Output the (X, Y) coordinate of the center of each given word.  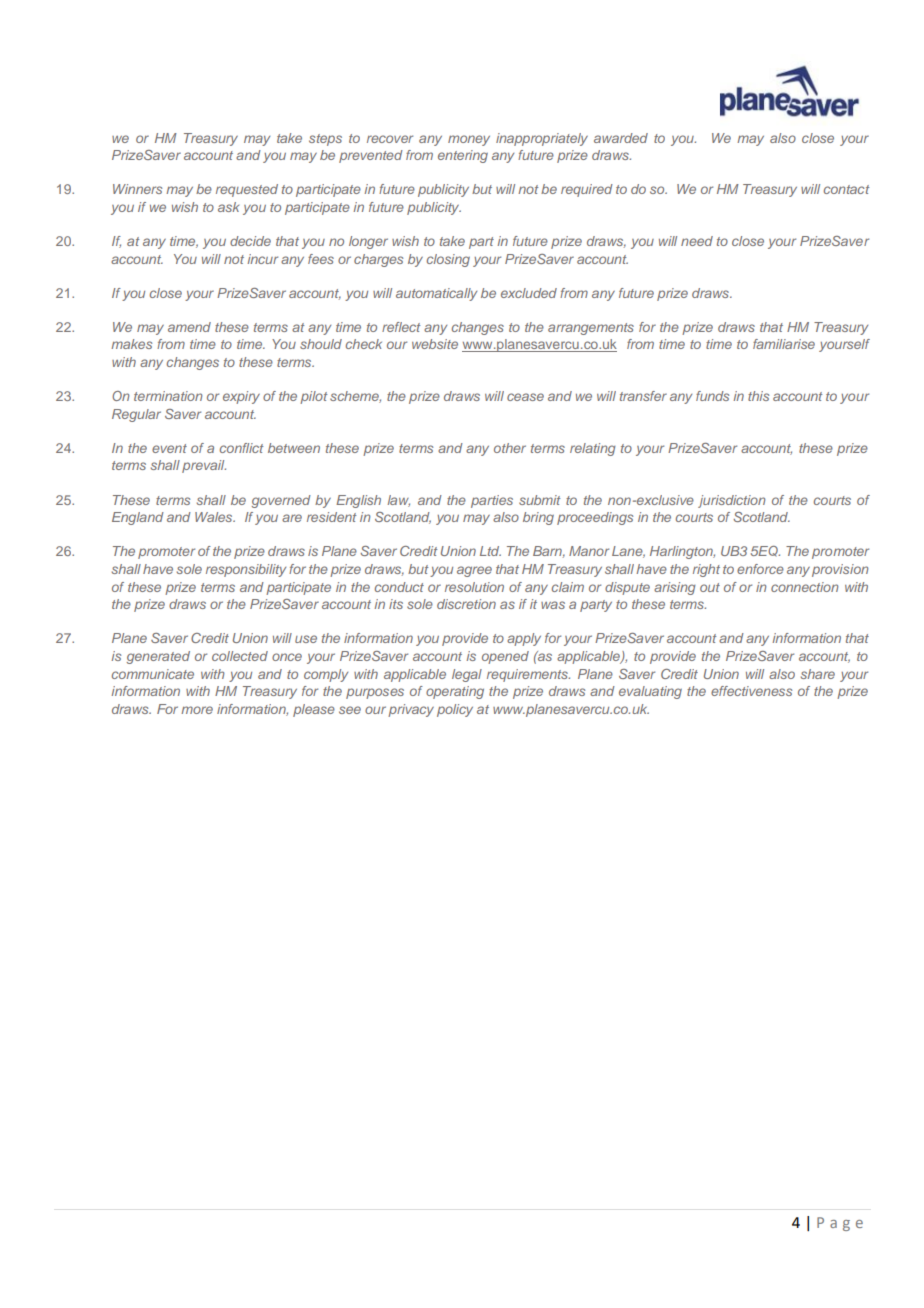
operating (455, 692)
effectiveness (751, 691)
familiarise (784, 344)
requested (247, 190)
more (197, 710)
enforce (760, 569)
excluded (529, 293)
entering (463, 156)
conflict (242, 448)
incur (262, 259)
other (510, 448)
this (758, 396)
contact (847, 189)
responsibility (246, 570)
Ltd (490, 551)
